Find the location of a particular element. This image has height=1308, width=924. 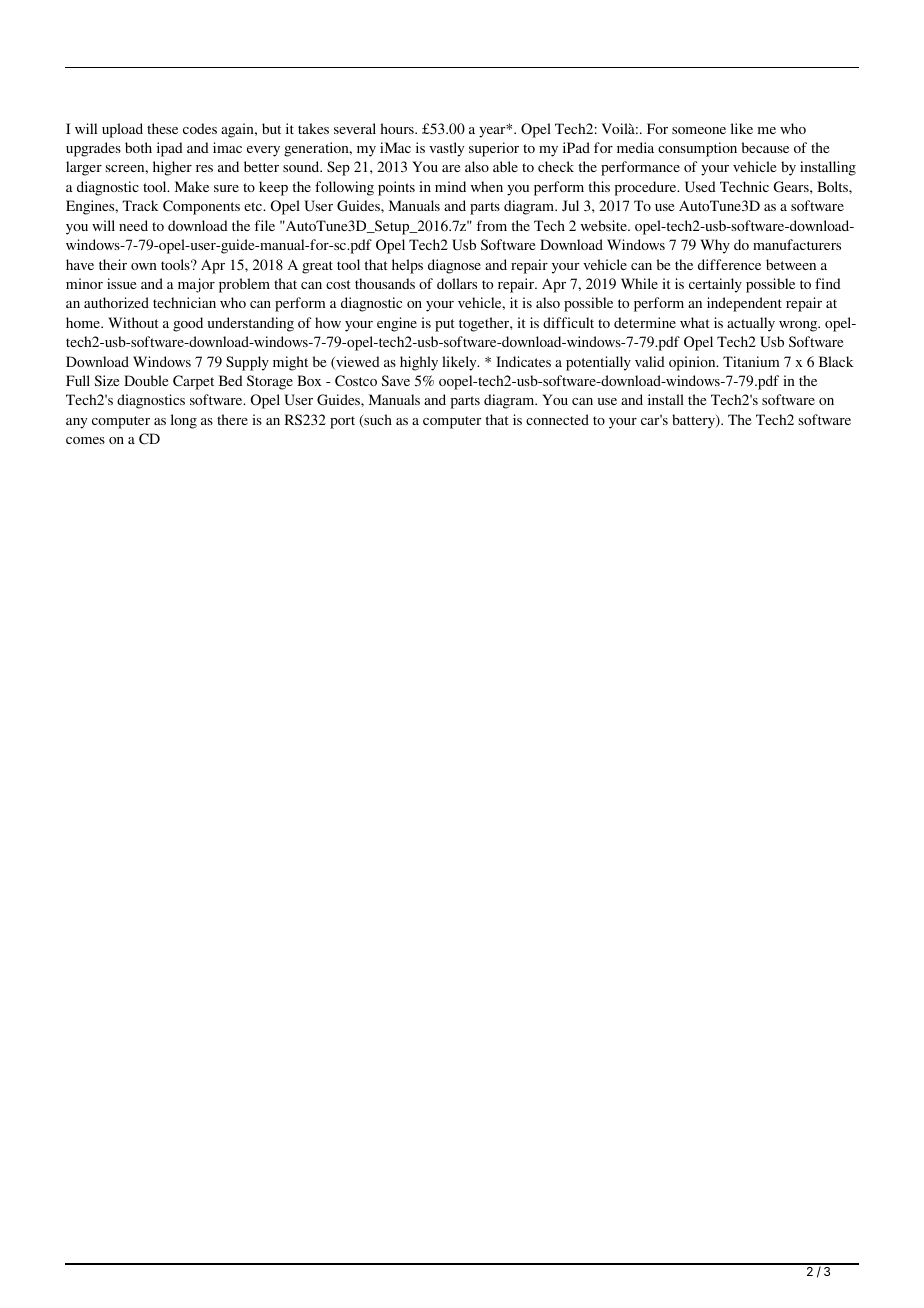

long is located at coordinates (184, 421).
